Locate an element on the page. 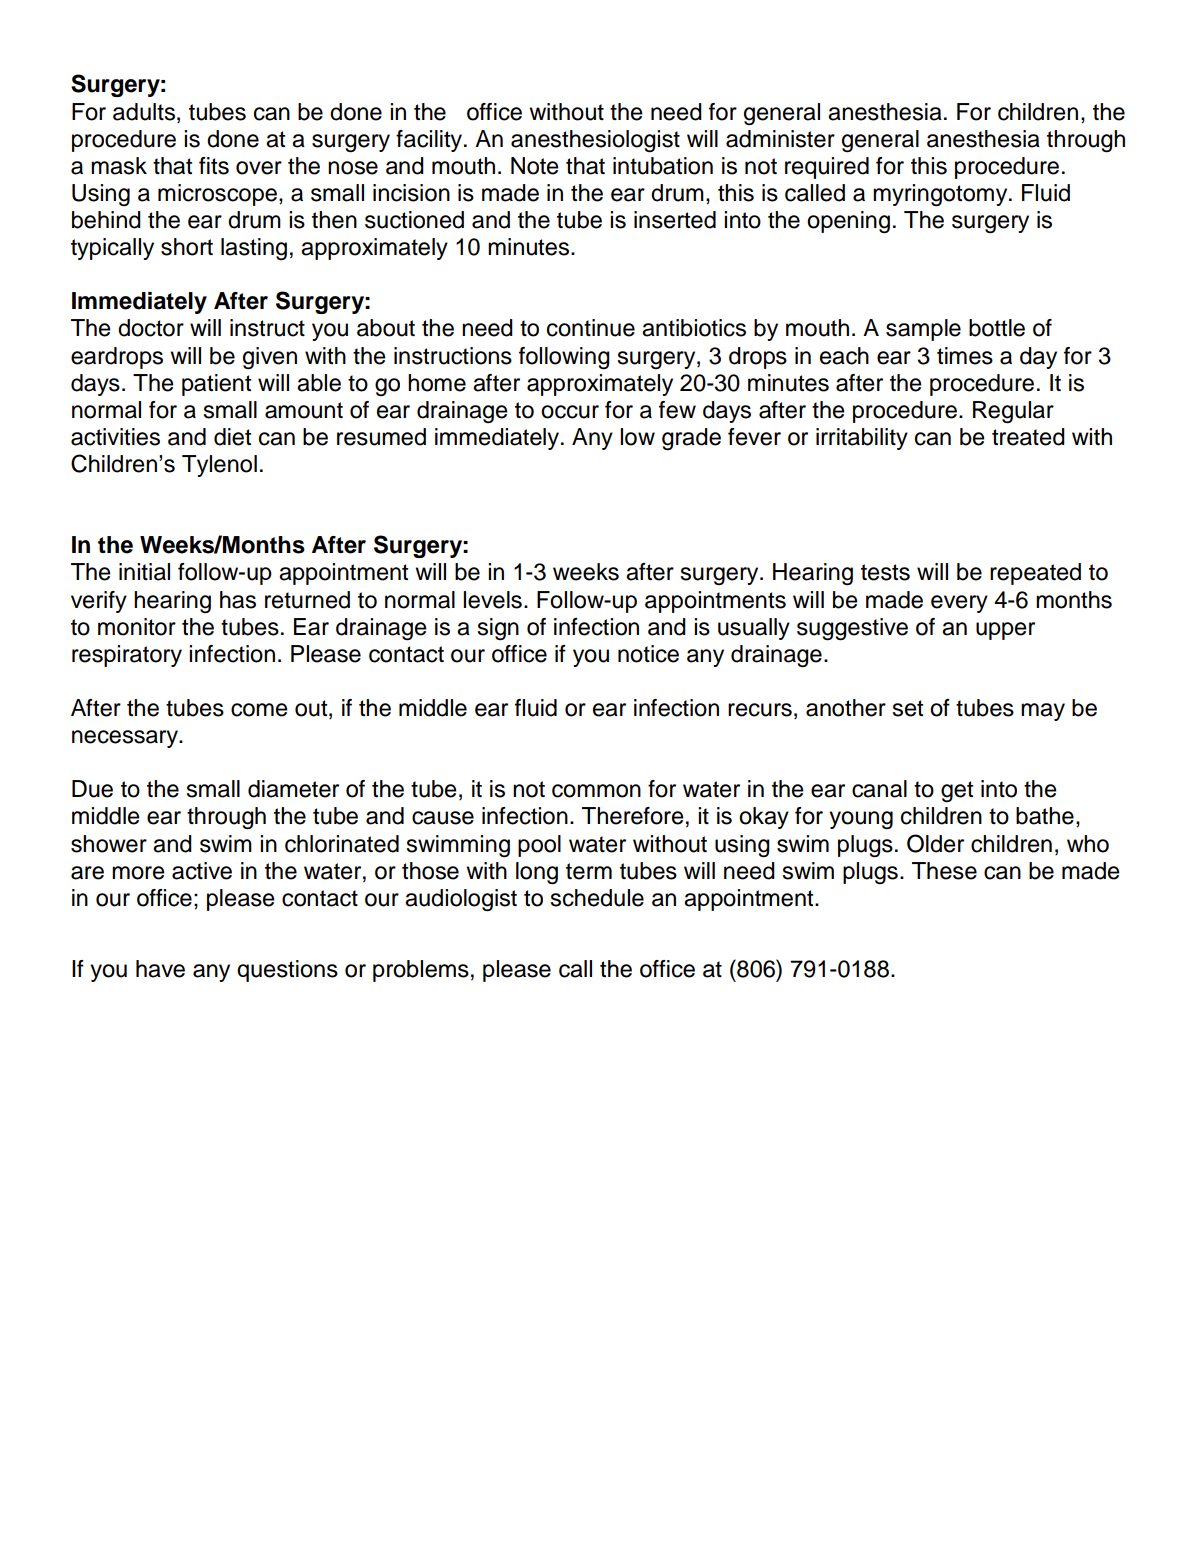  fits is located at coordinates (214, 166).
